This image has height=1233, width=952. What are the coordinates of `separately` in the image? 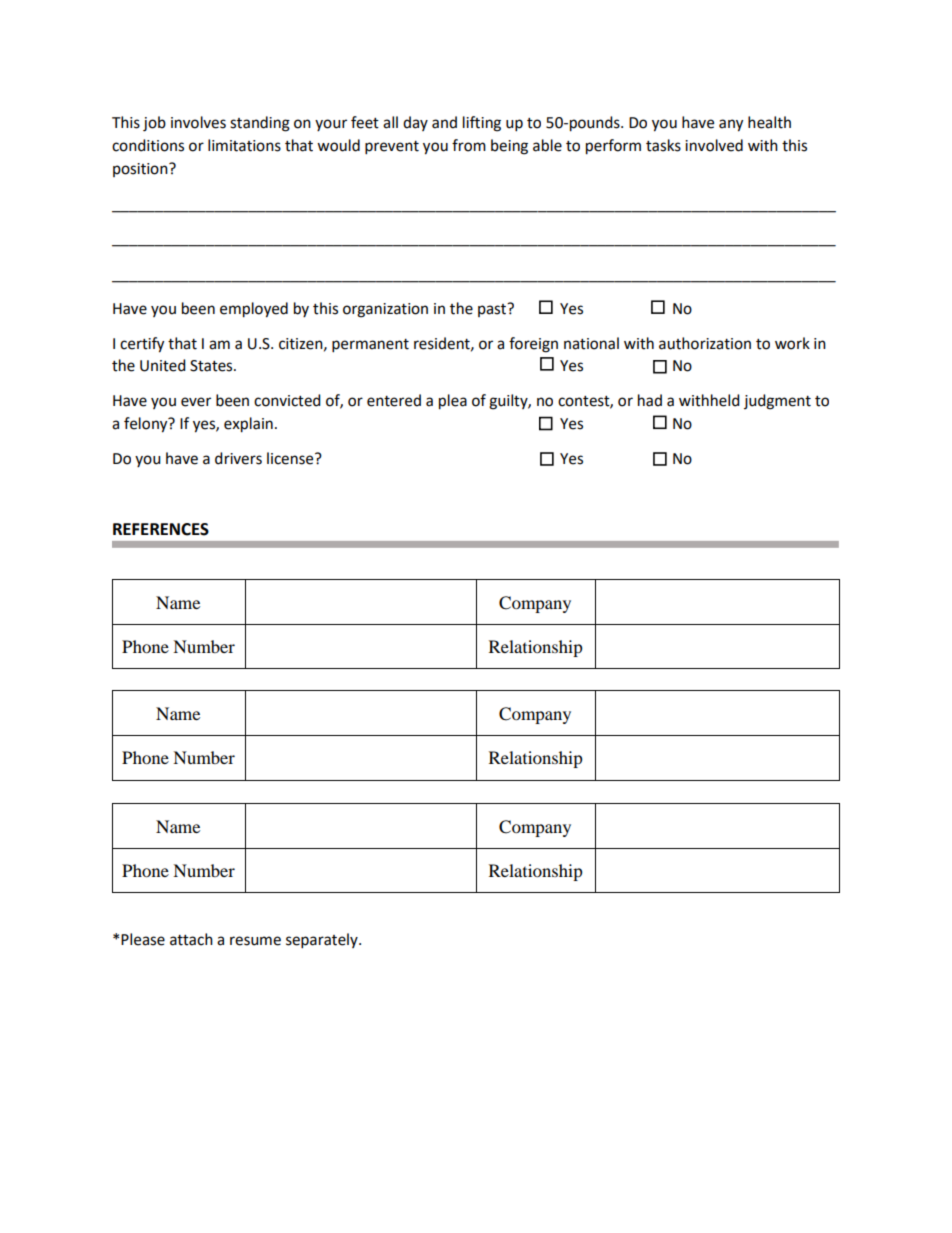 It's located at (323, 941).
